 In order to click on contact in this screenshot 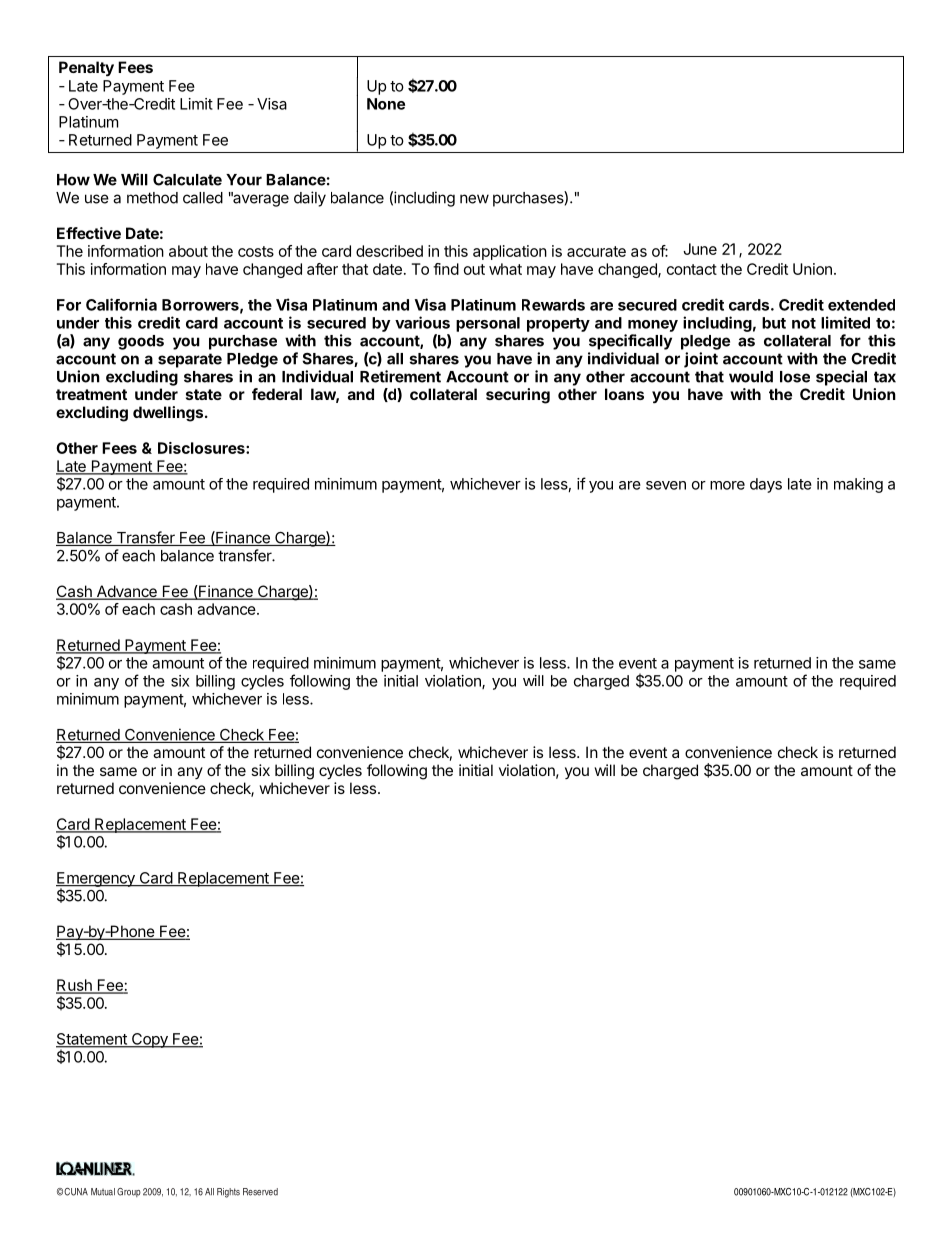, I will do `click(692, 269)`.
